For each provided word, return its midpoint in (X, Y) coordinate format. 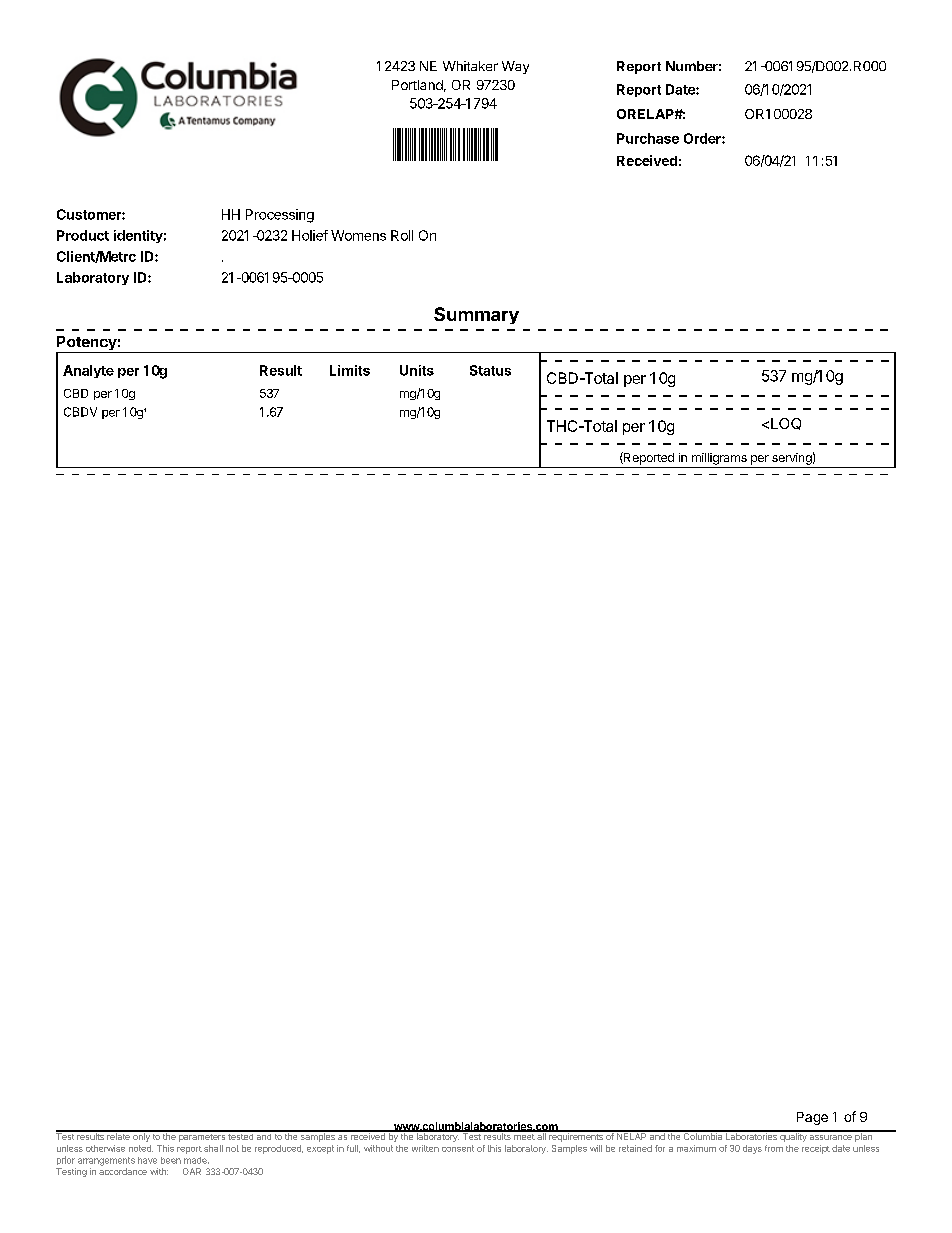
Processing (280, 216)
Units (417, 370)
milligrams (719, 459)
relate (118, 1135)
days (752, 1149)
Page (812, 1118)
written (425, 1148)
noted (141, 1148)
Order (703, 138)
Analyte (88, 371)
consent (458, 1148)
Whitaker (470, 66)
